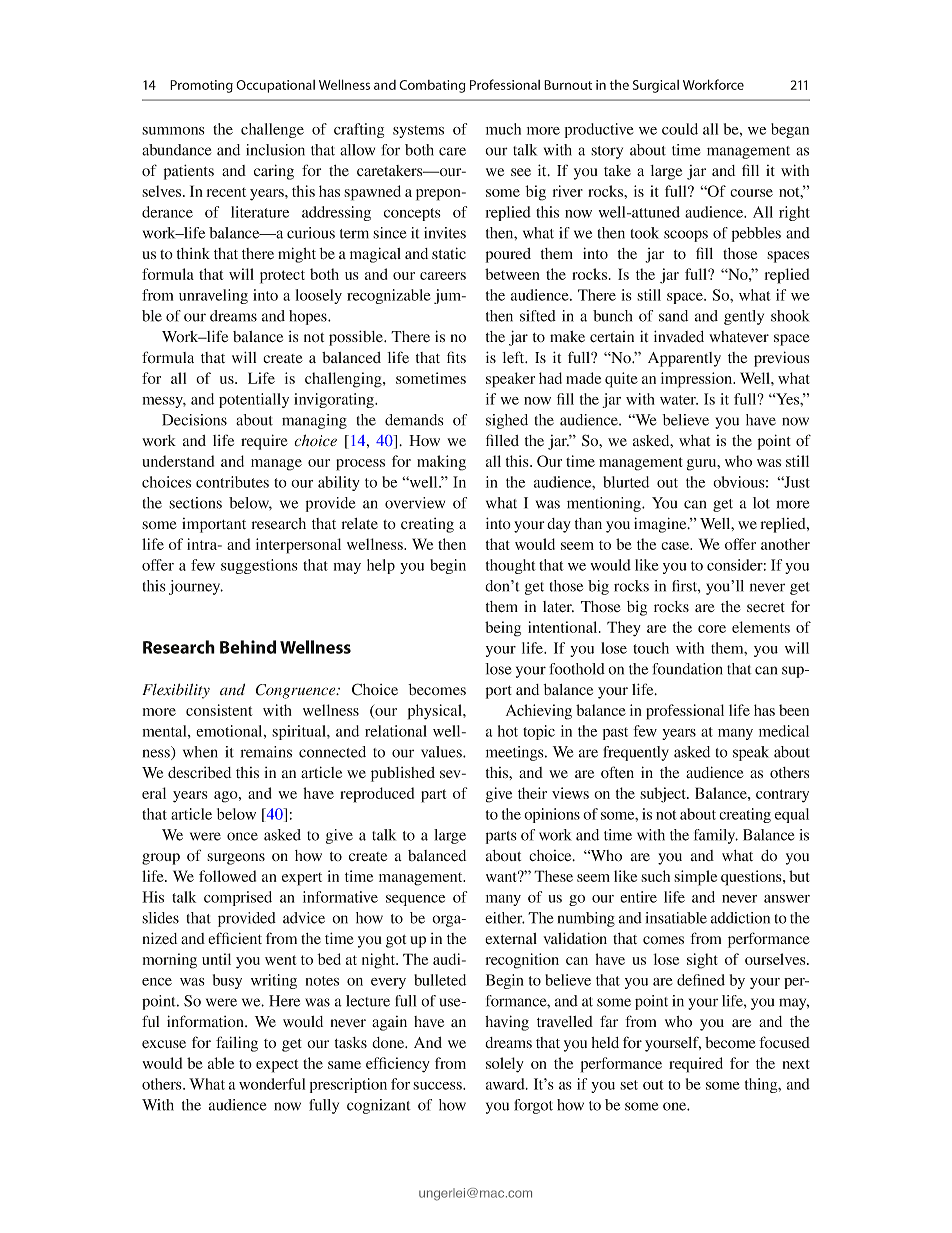  What do you see at coordinates (503, 129) in the screenshot?
I see `much` at bounding box center [503, 129].
